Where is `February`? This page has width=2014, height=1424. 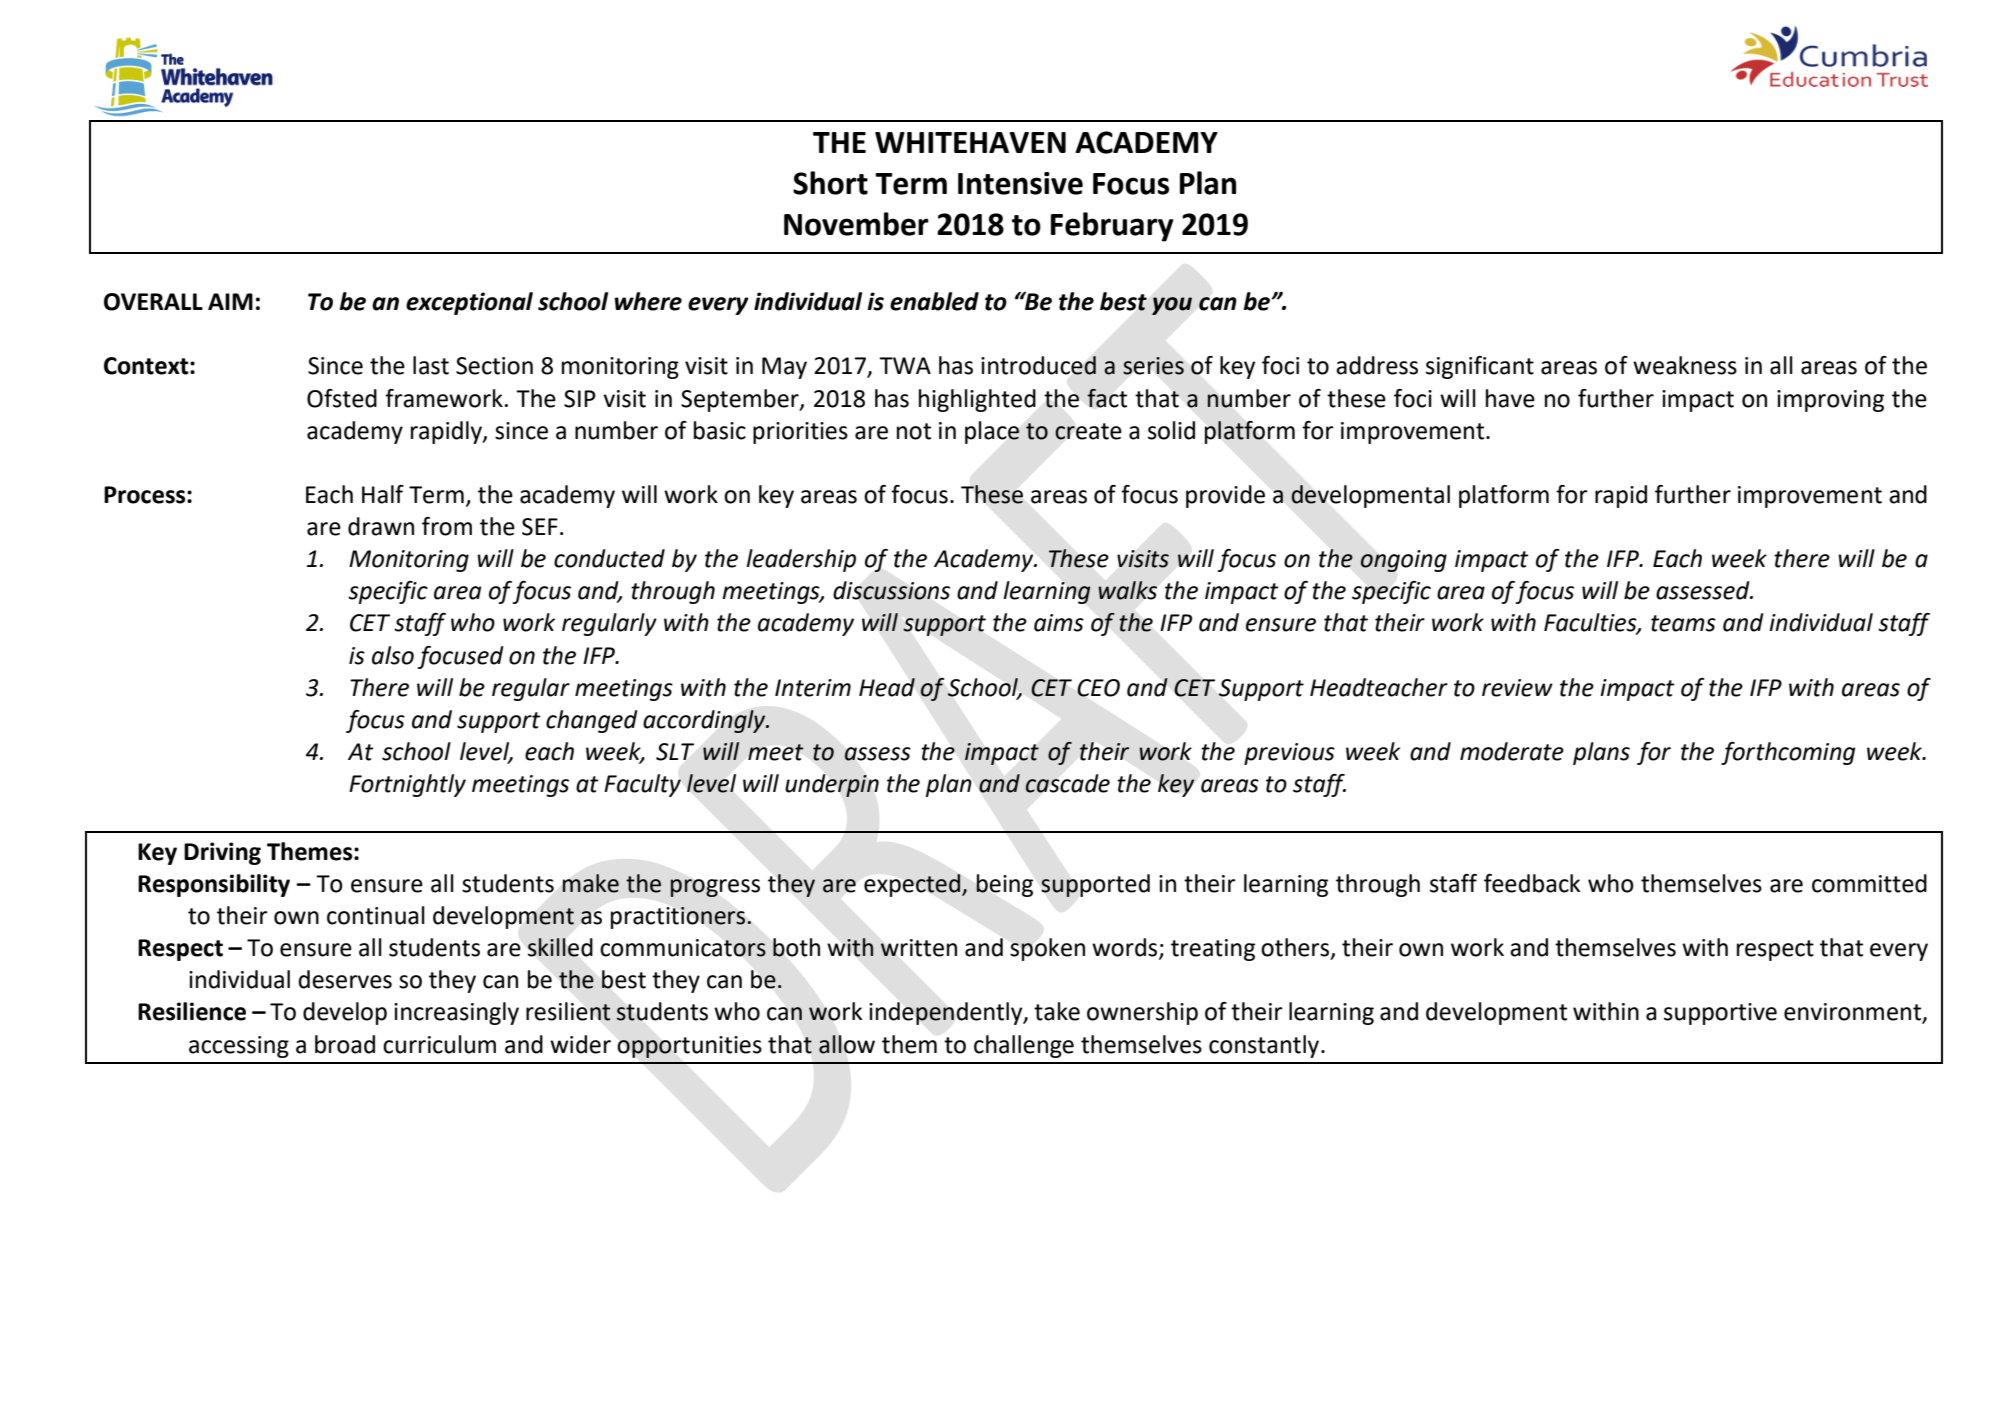
February is located at coordinates (1112, 227).
